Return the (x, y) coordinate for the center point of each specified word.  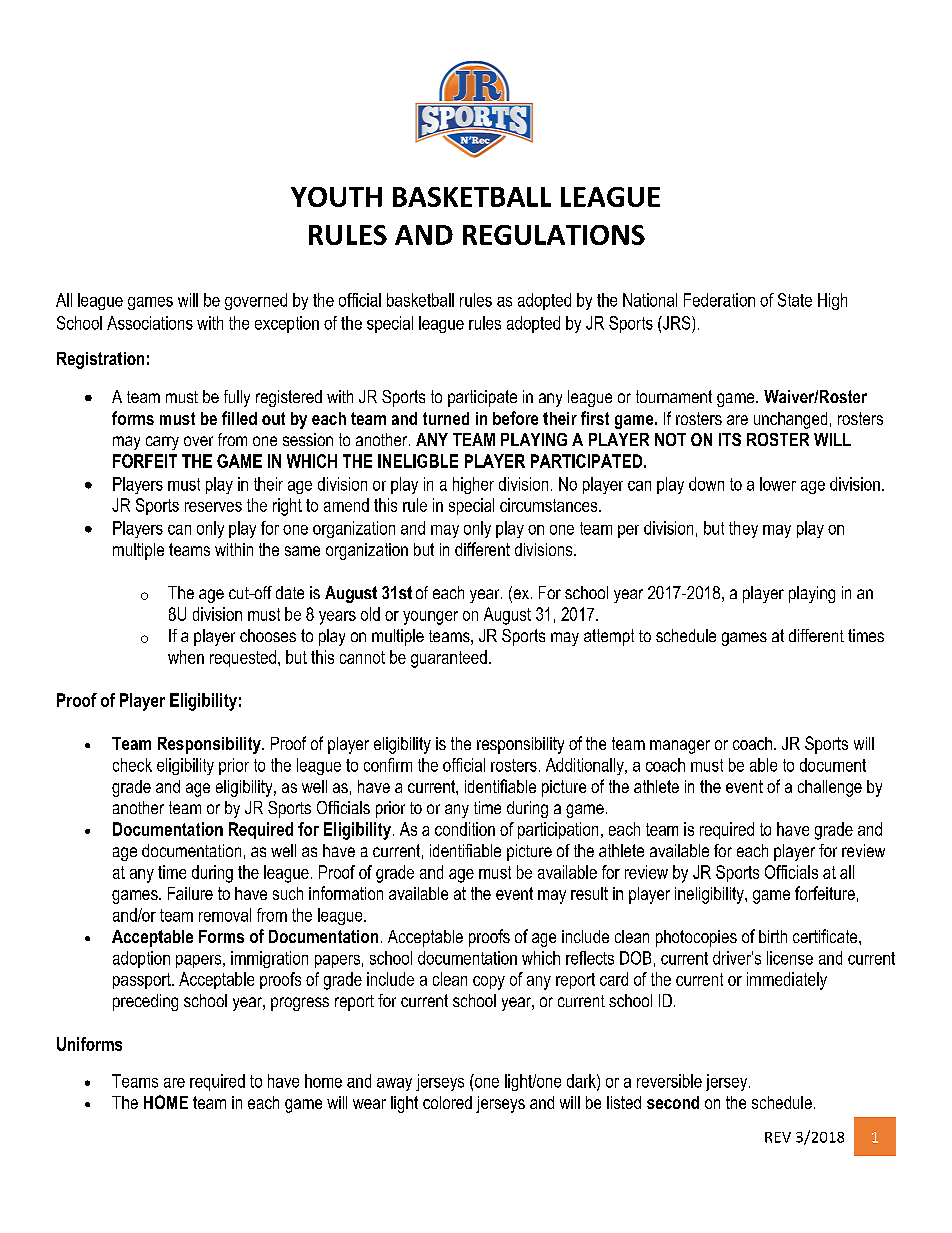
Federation (719, 300)
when (186, 657)
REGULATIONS (554, 235)
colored (447, 1102)
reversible (669, 1081)
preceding (145, 1002)
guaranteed (449, 659)
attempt (609, 637)
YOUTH (336, 197)
